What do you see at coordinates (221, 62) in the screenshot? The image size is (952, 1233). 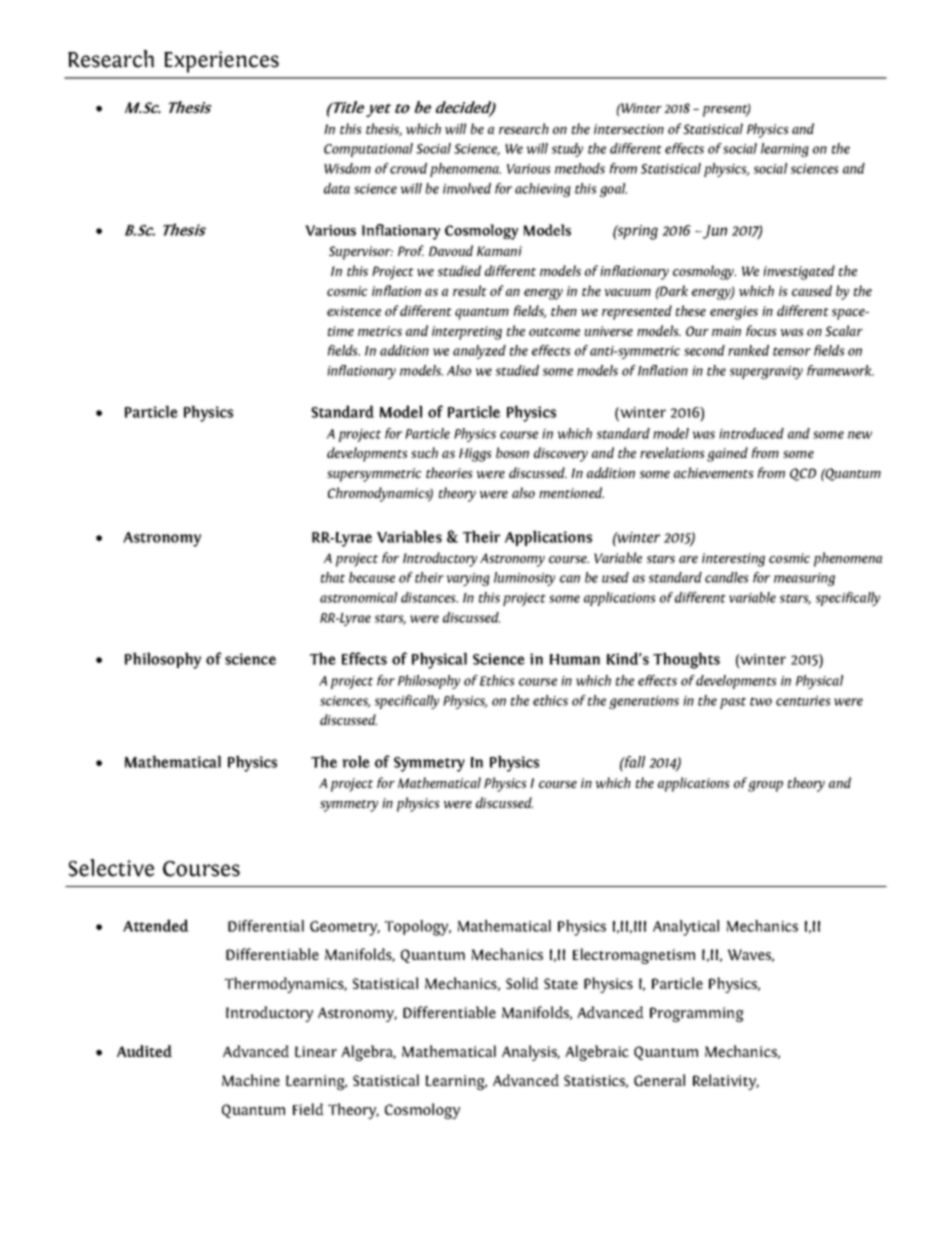 I see `Experiences` at bounding box center [221, 62].
